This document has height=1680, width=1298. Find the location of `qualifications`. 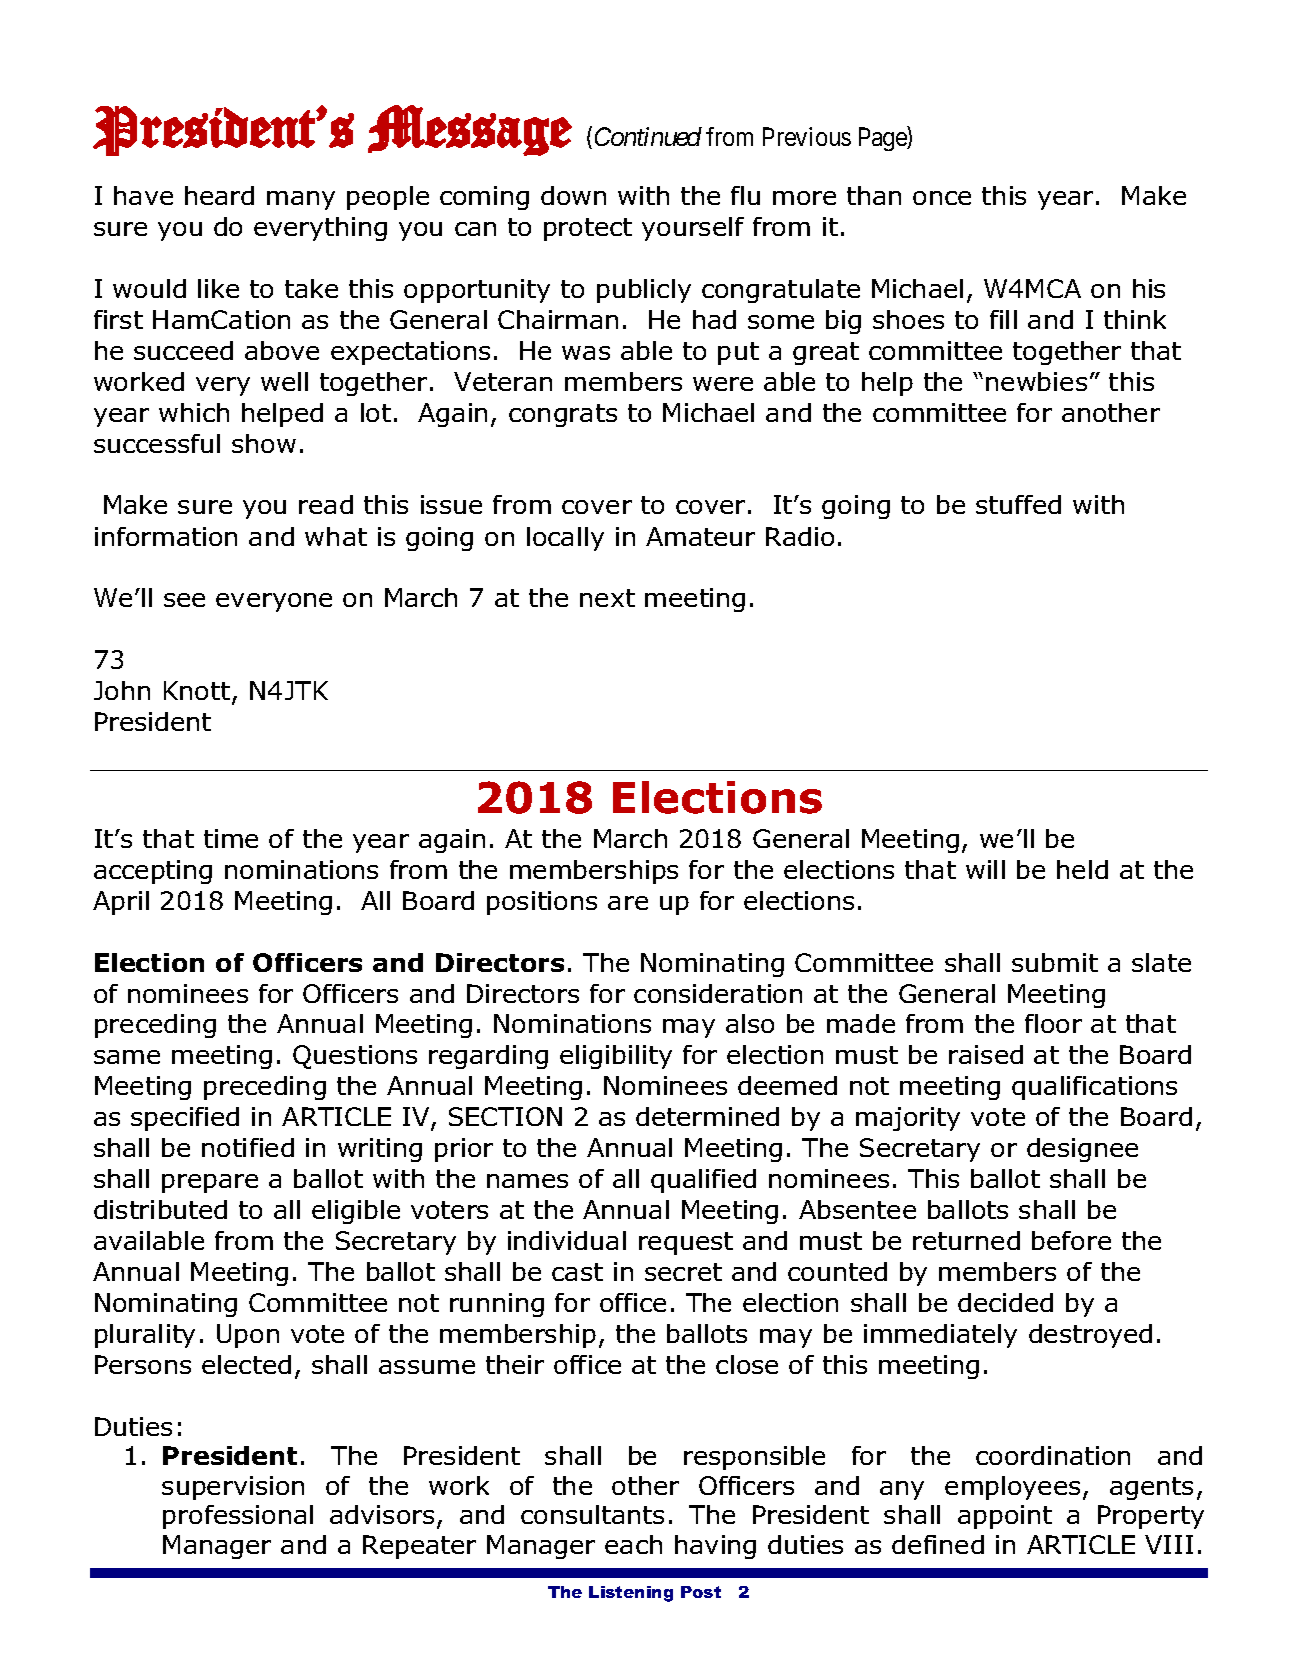

qualifications is located at coordinates (1094, 1088).
